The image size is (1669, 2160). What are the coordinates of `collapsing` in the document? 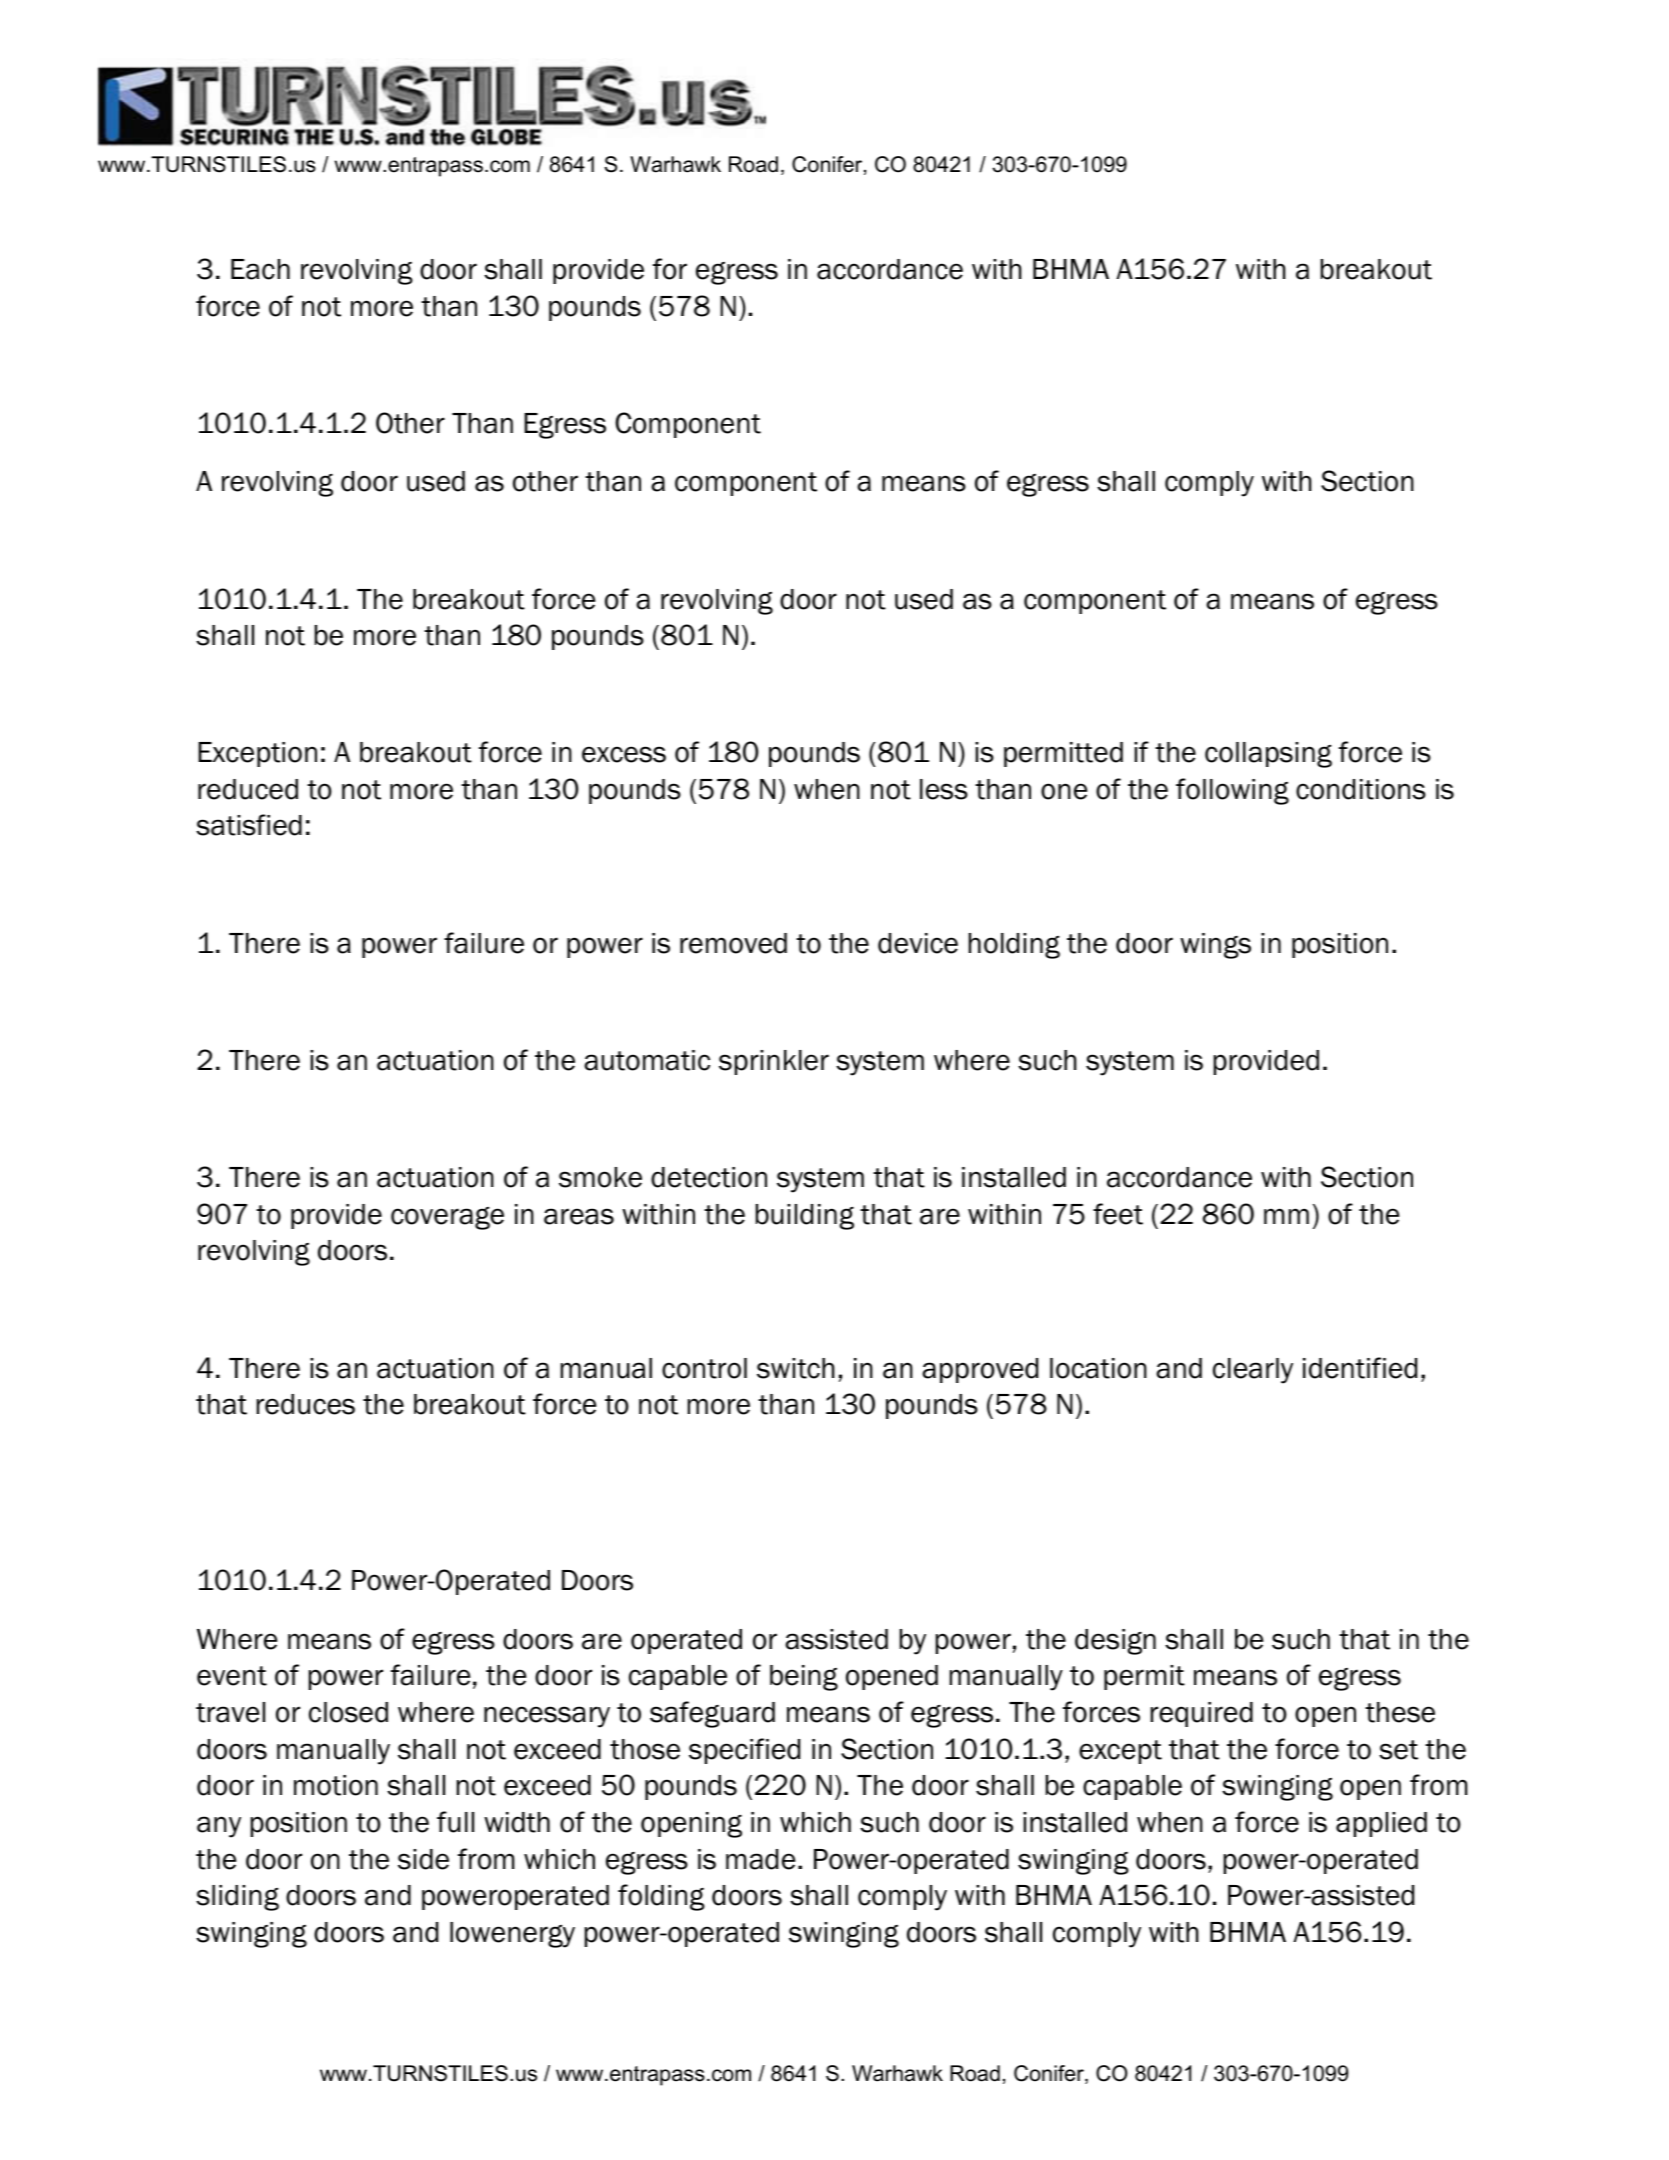 It's located at (1268, 755).
